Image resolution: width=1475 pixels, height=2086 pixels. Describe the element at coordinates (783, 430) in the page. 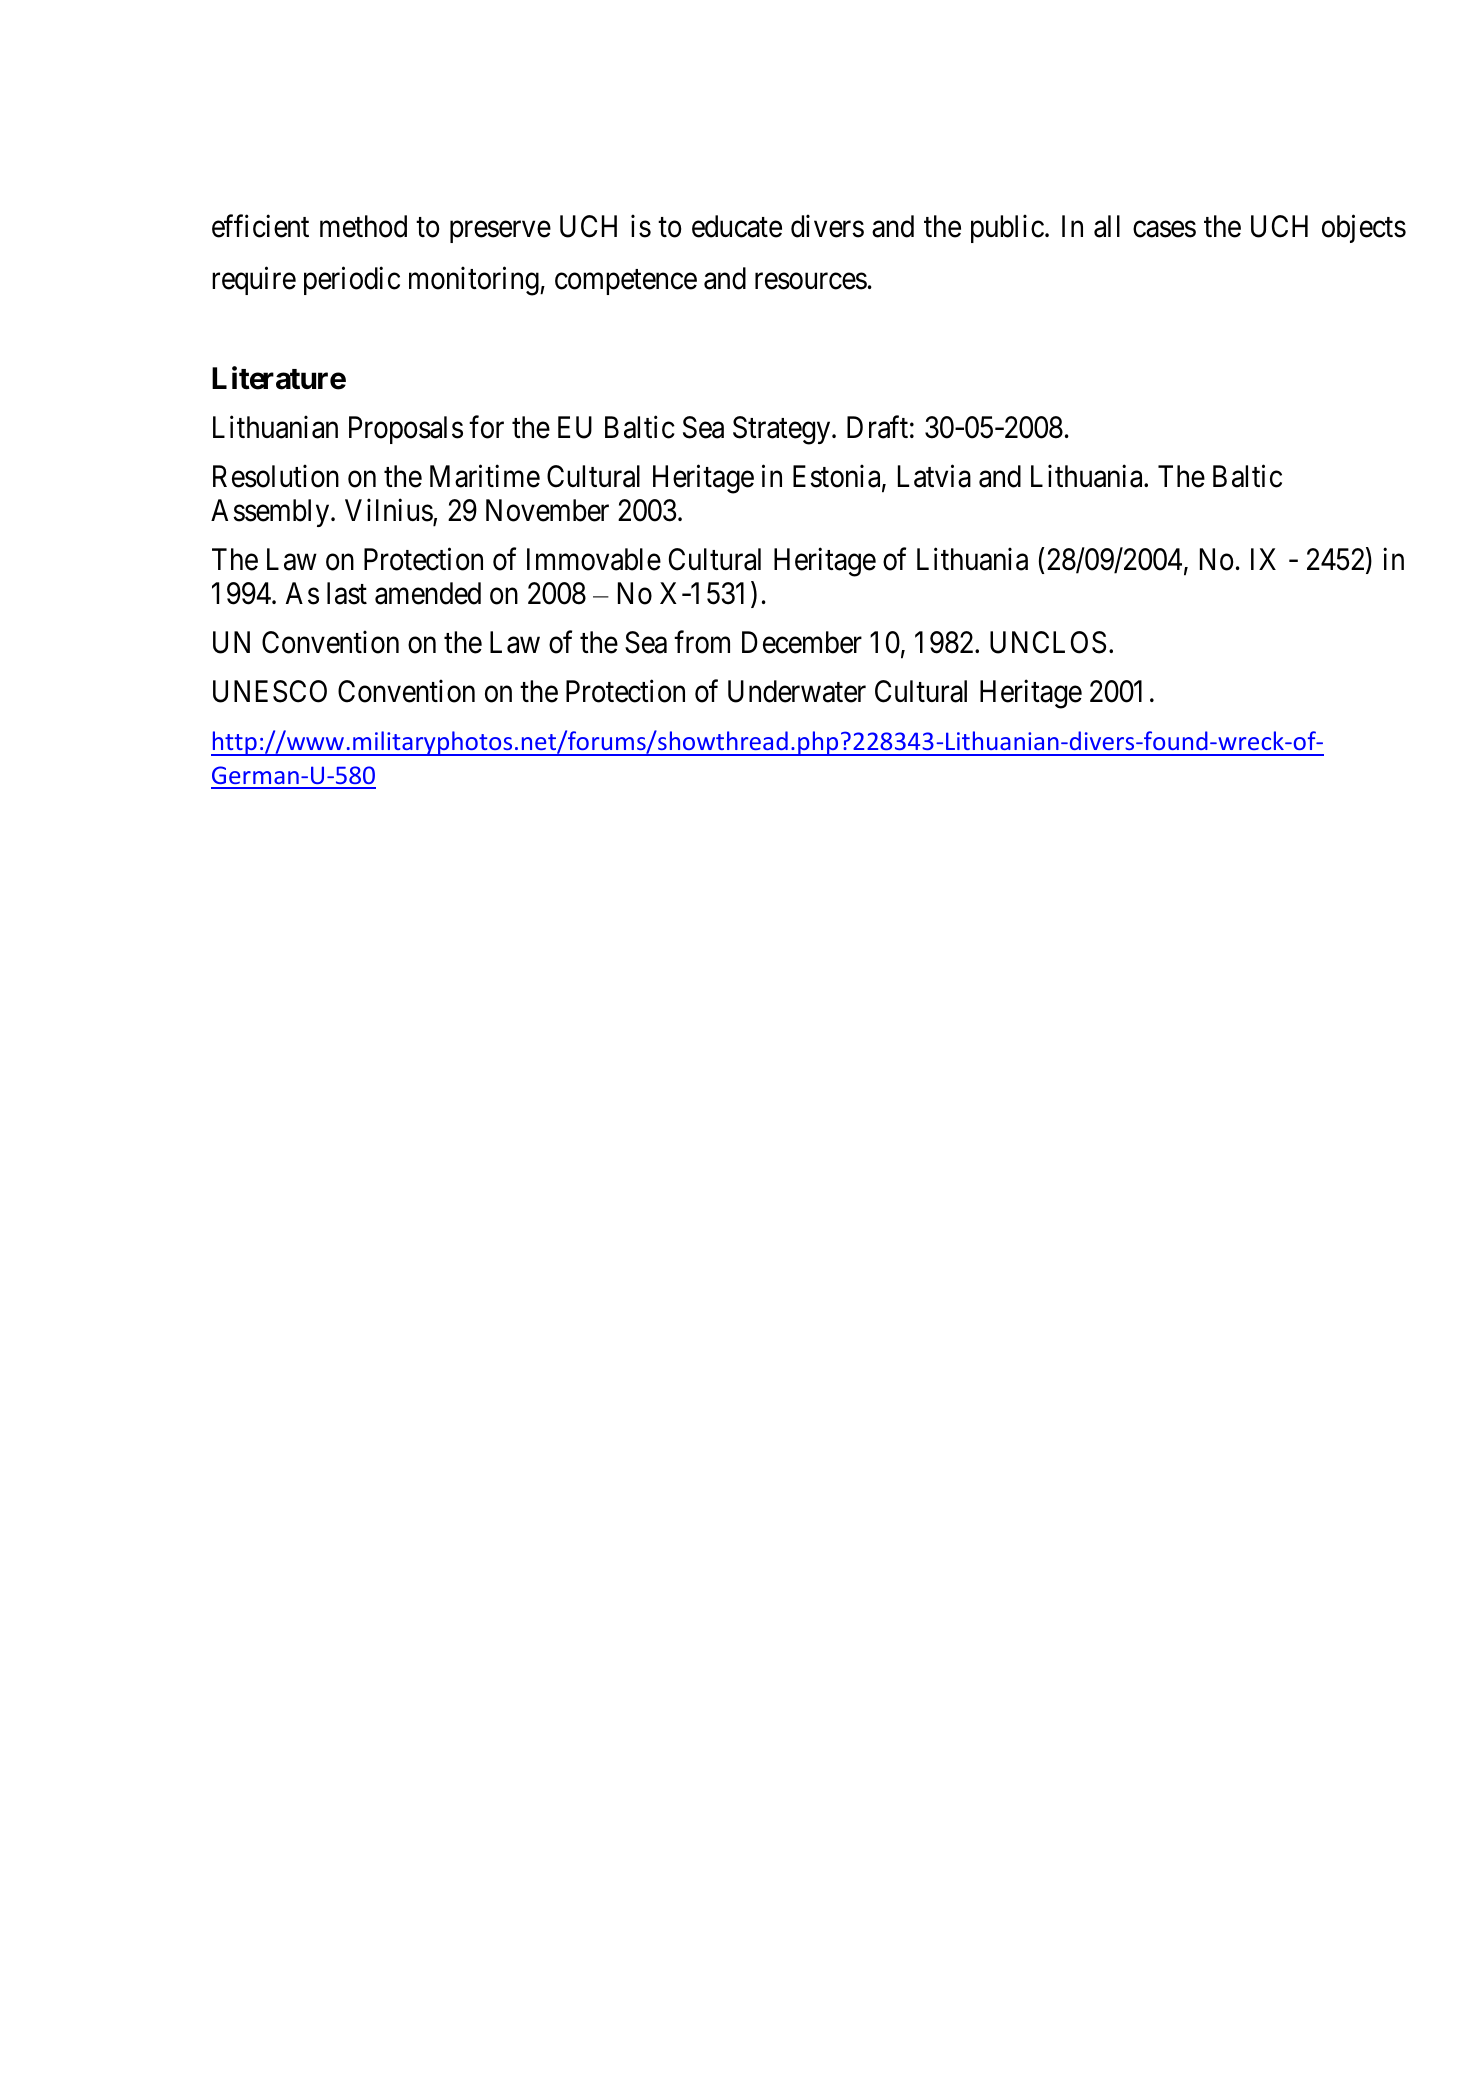

I see `Strategy` at that location.
